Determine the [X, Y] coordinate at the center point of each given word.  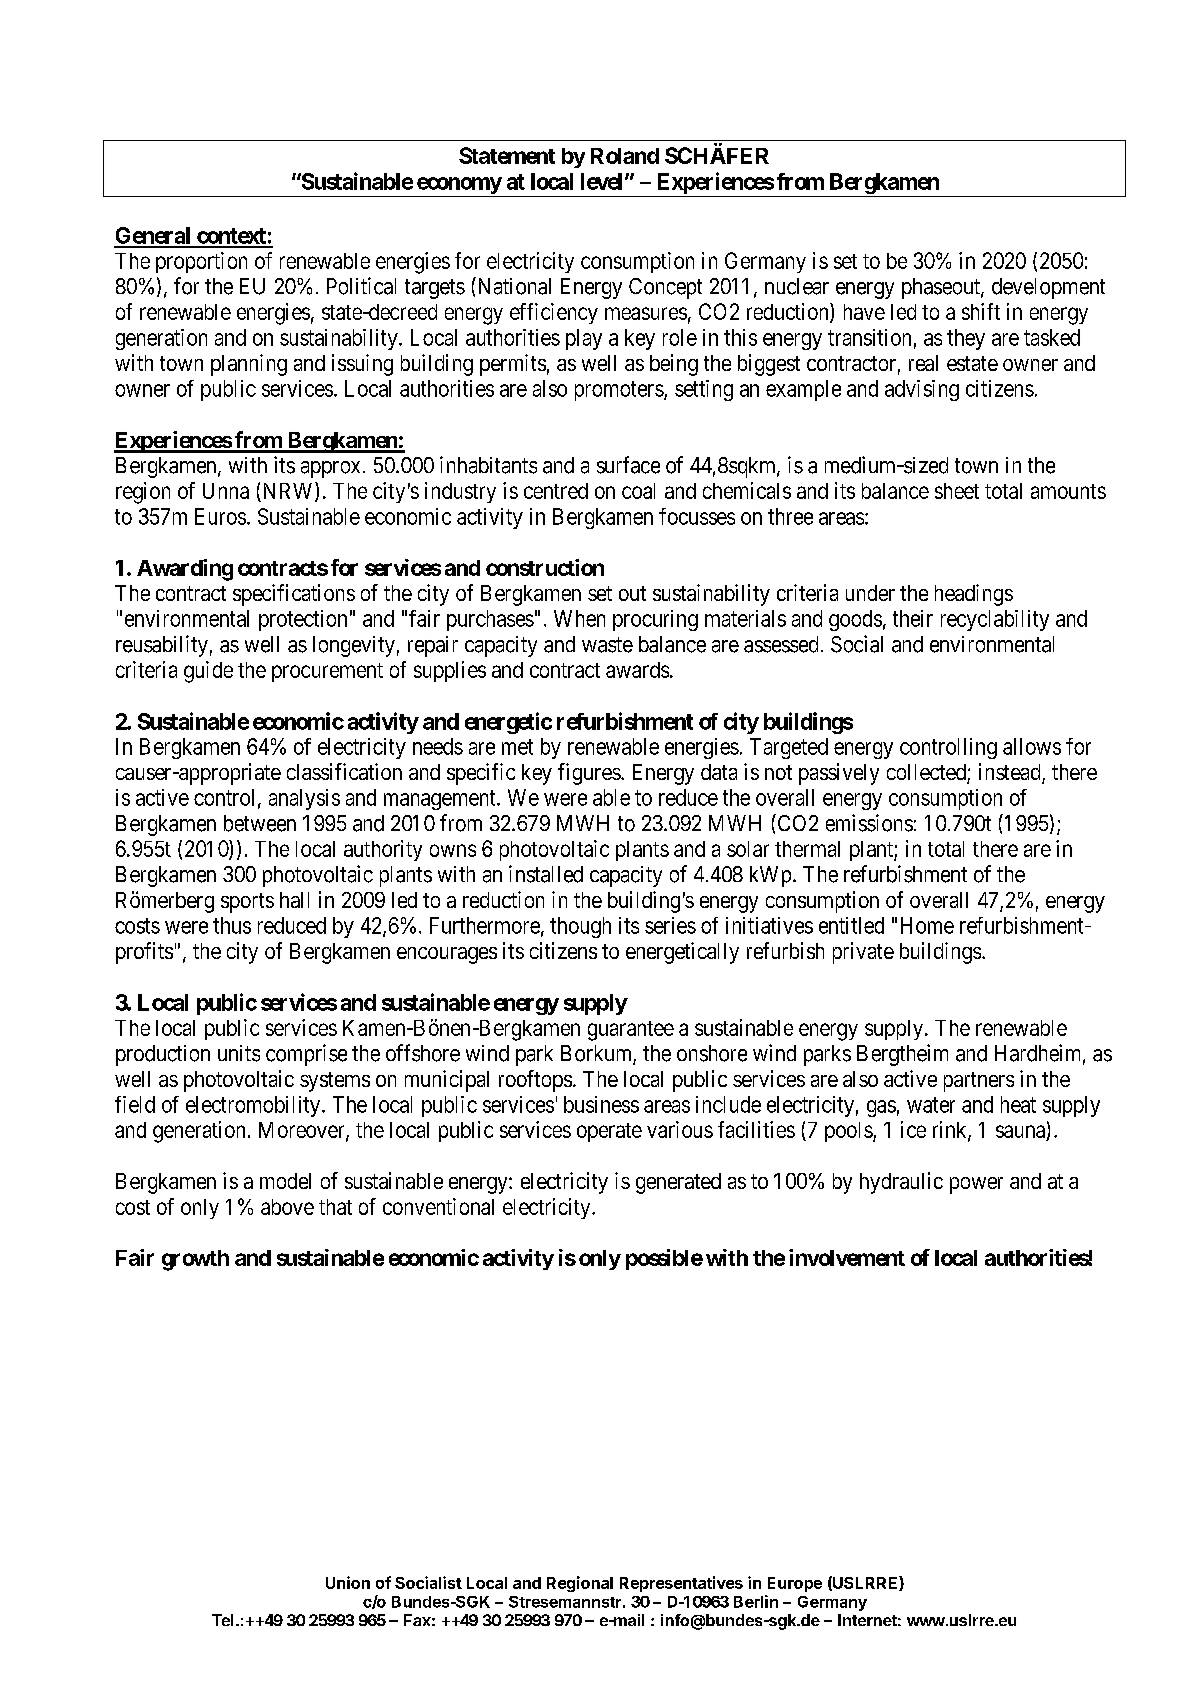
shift [981, 311]
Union [348, 1582]
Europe [795, 1584]
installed [546, 874]
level [601, 181]
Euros [220, 516]
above [287, 1207]
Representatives [681, 1584]
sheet [957, 491]
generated [678, 1183]
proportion [201, 262]
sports [247, 903]
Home [927, 925]
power [976, 1185]
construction [545, 567]
